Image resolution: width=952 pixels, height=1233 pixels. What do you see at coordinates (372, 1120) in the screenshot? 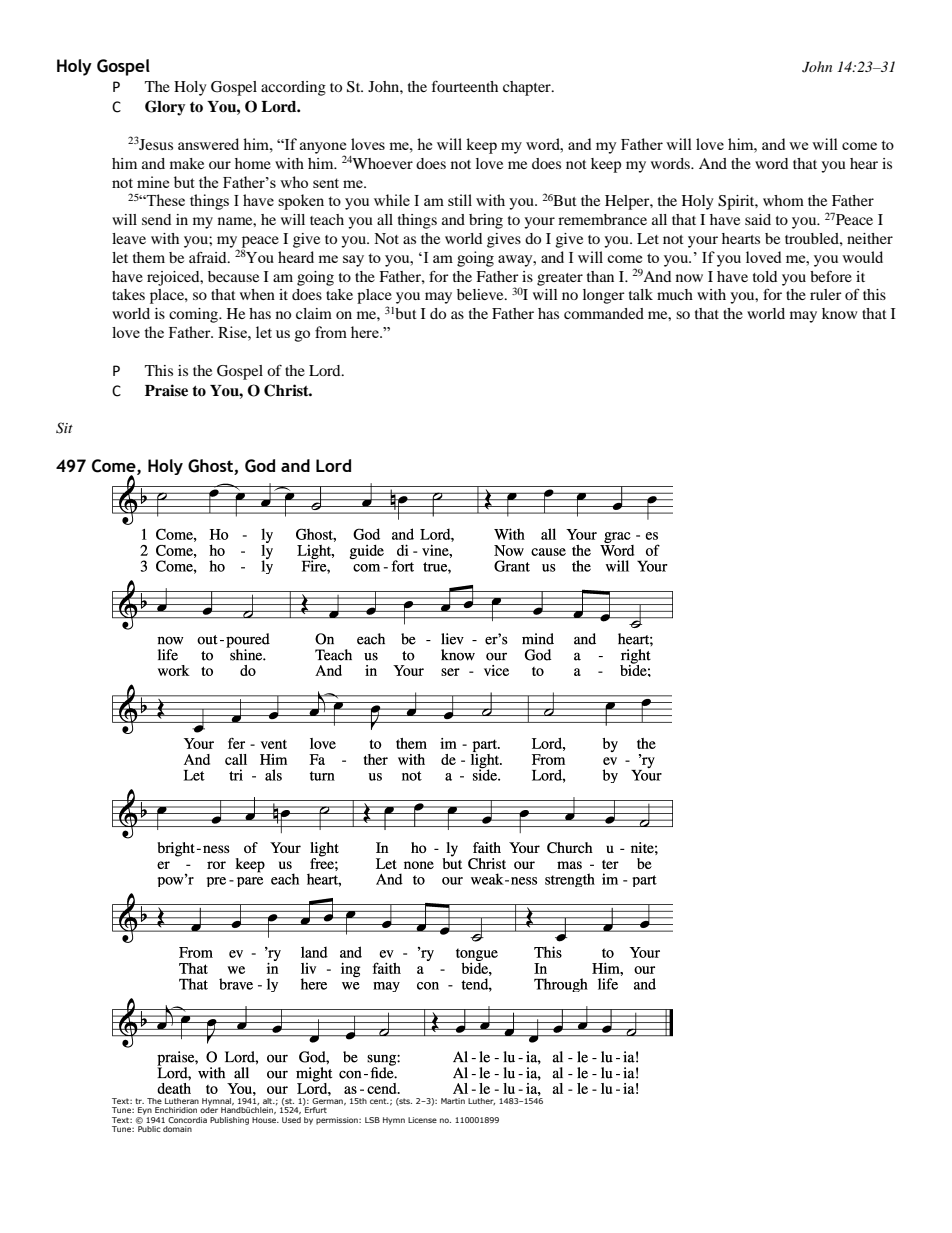
I see `LSB` at bounding box center [372, 1120].
